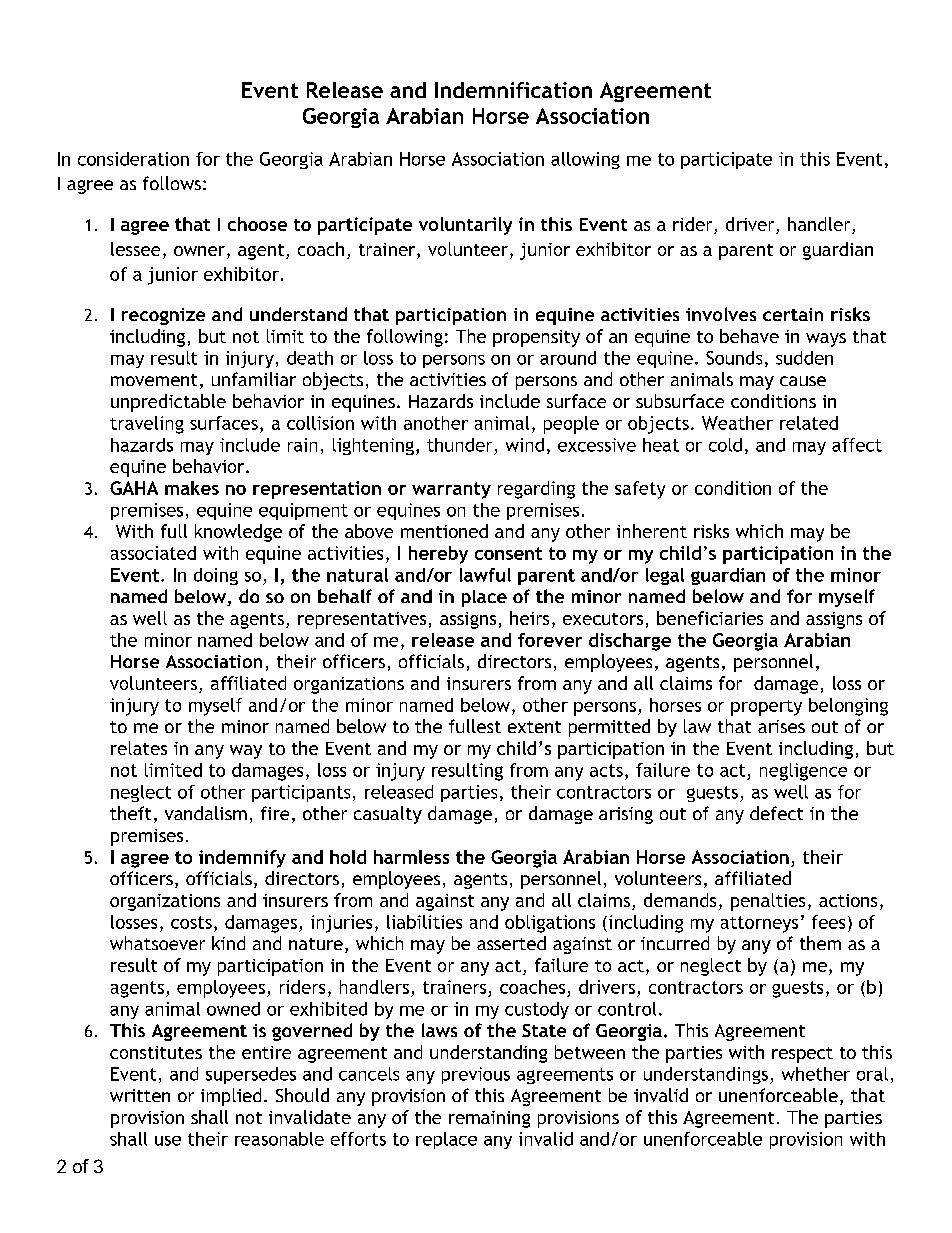 This image has height=1233, width=952. I want to click on wind, so click(525, 445).
